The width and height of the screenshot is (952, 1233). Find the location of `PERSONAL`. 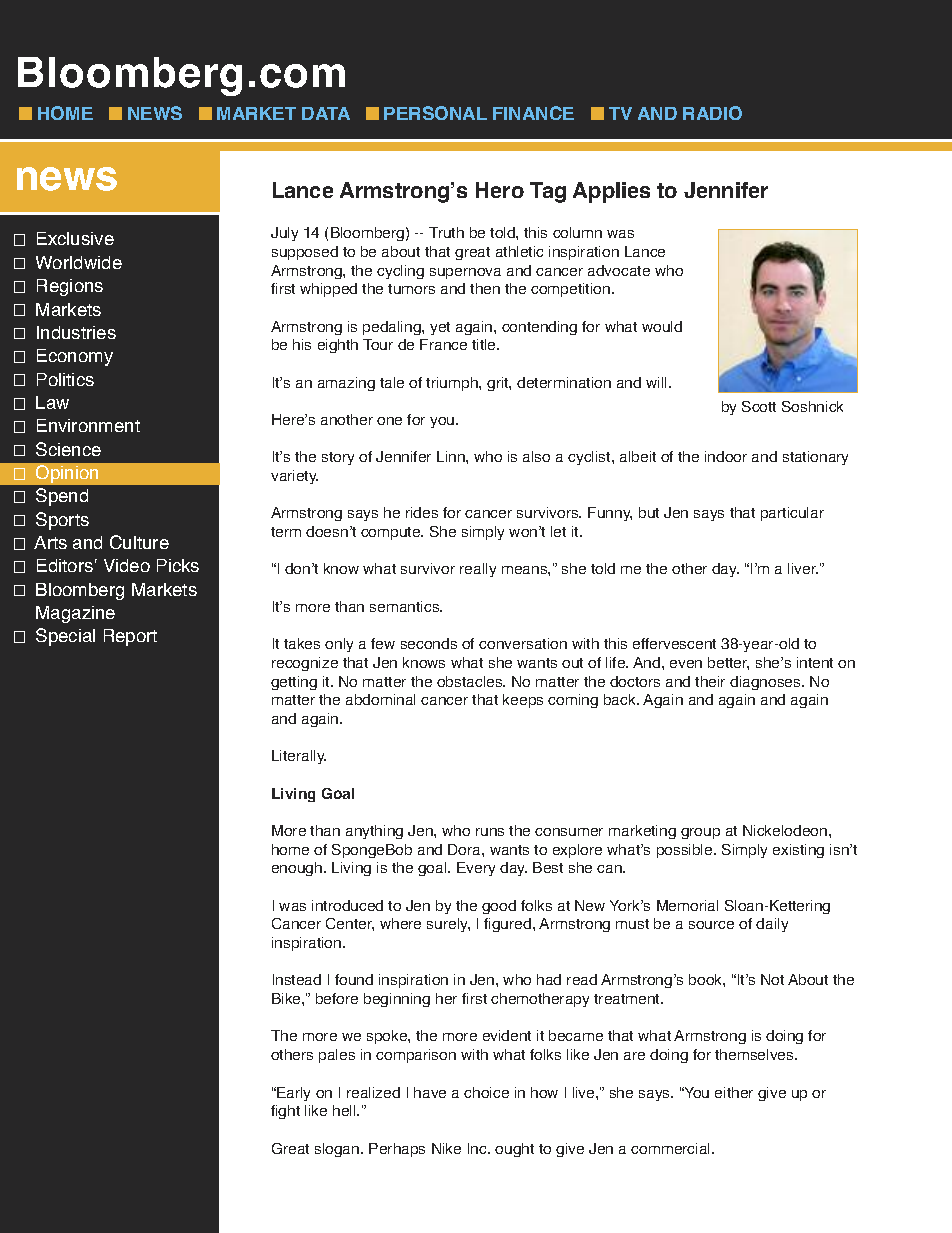

PERSONAL is located at coordinates (435, 113).
